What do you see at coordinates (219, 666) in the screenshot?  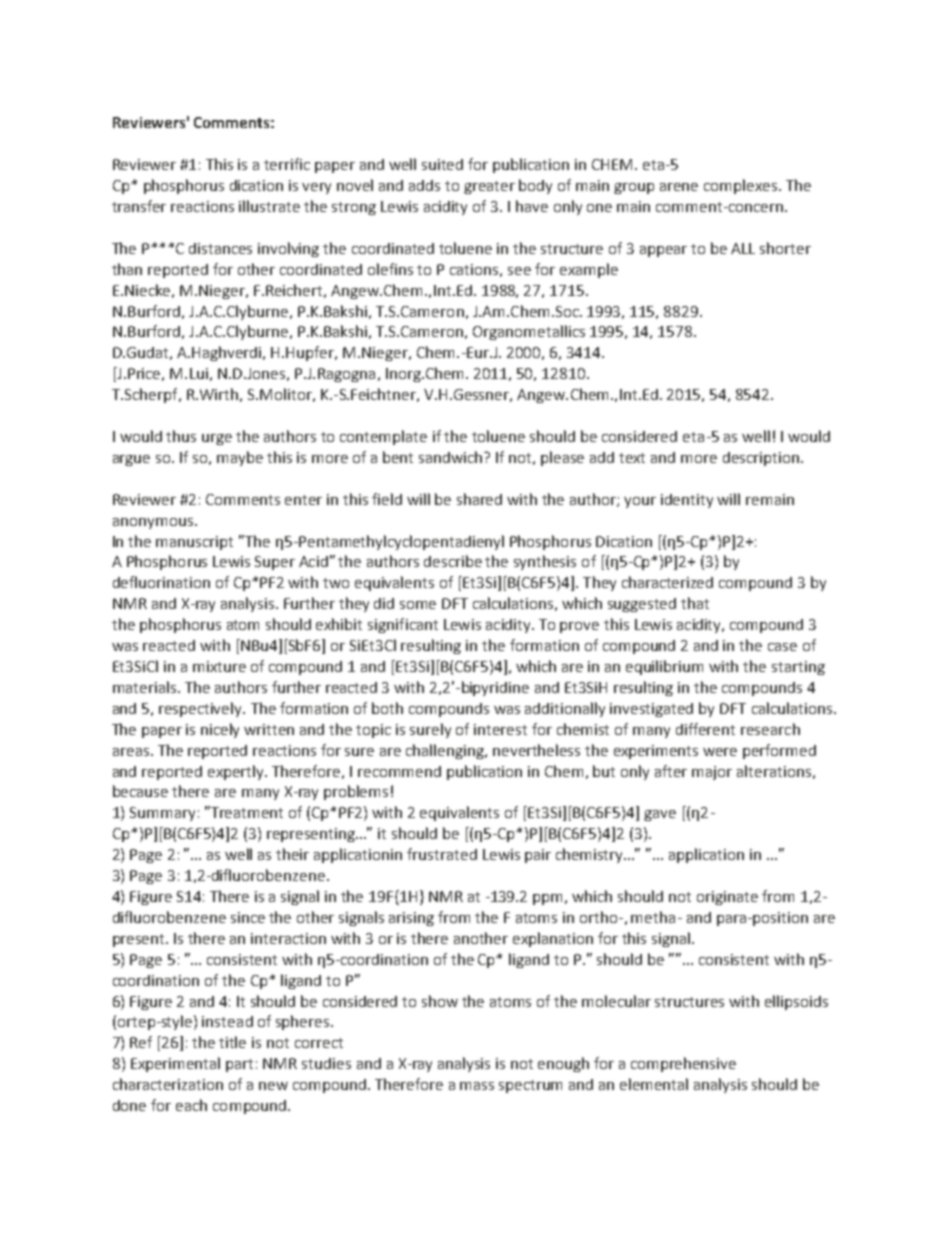 I see `mixture` at bounding box center [219, 666].
